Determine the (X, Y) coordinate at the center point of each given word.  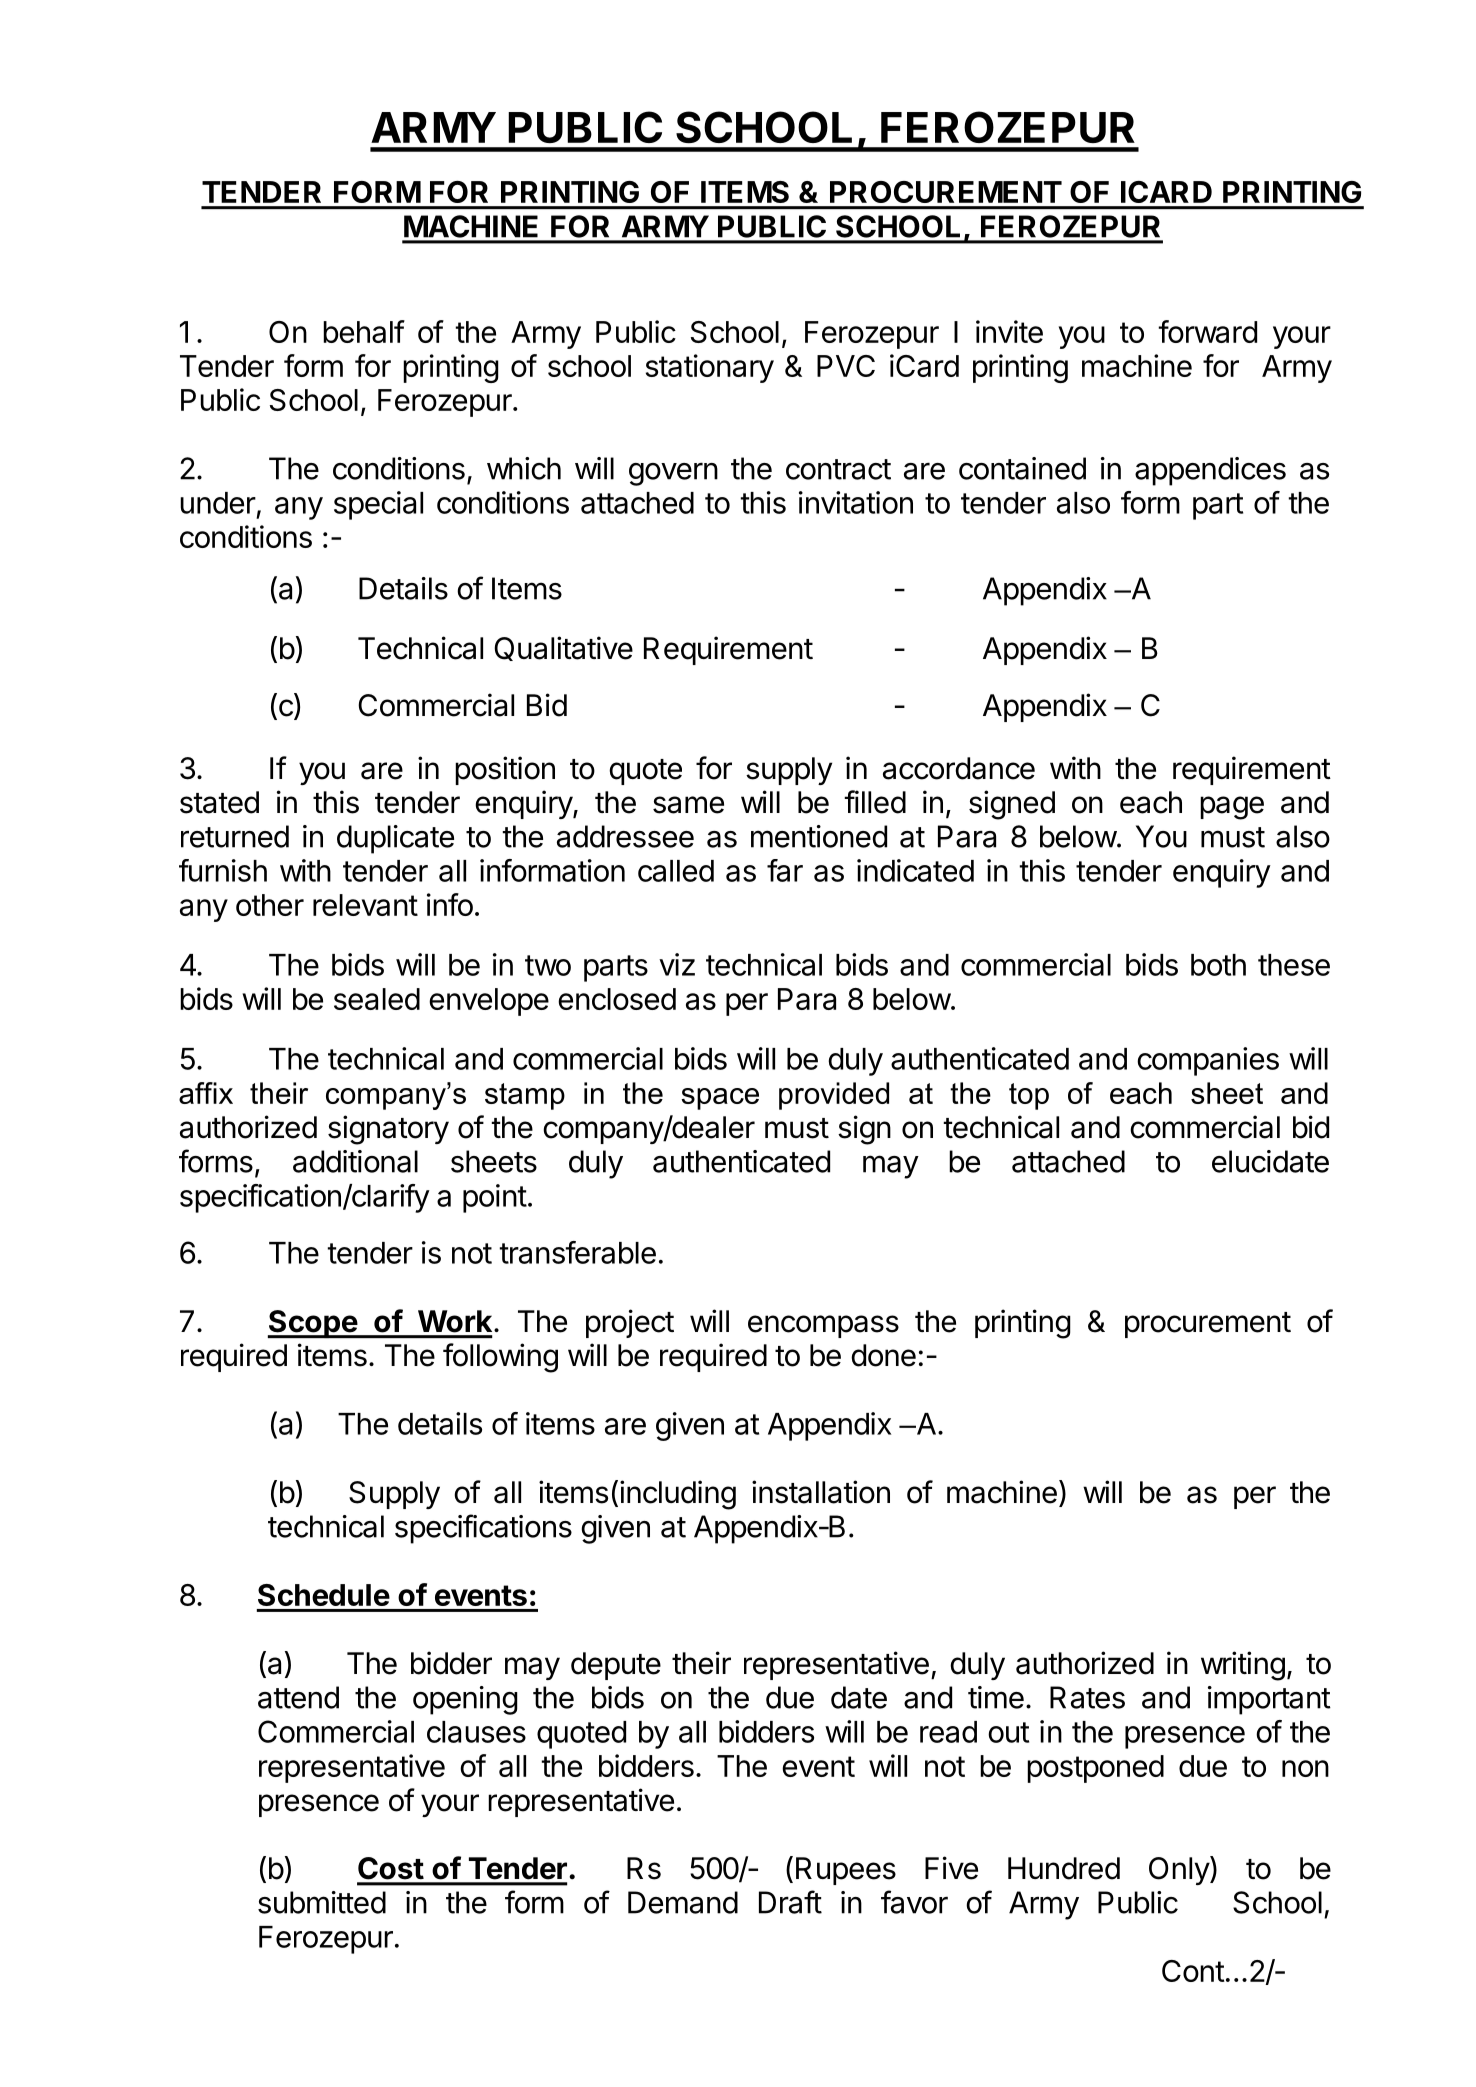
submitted (322, 1902)
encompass (823, 1326)
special (378, 505)
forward (1207, 331)
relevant (365, 905)
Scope (313, 1324)
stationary (710, 368)
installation (821, 1492)
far (785, 870)
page (1232, 808)
